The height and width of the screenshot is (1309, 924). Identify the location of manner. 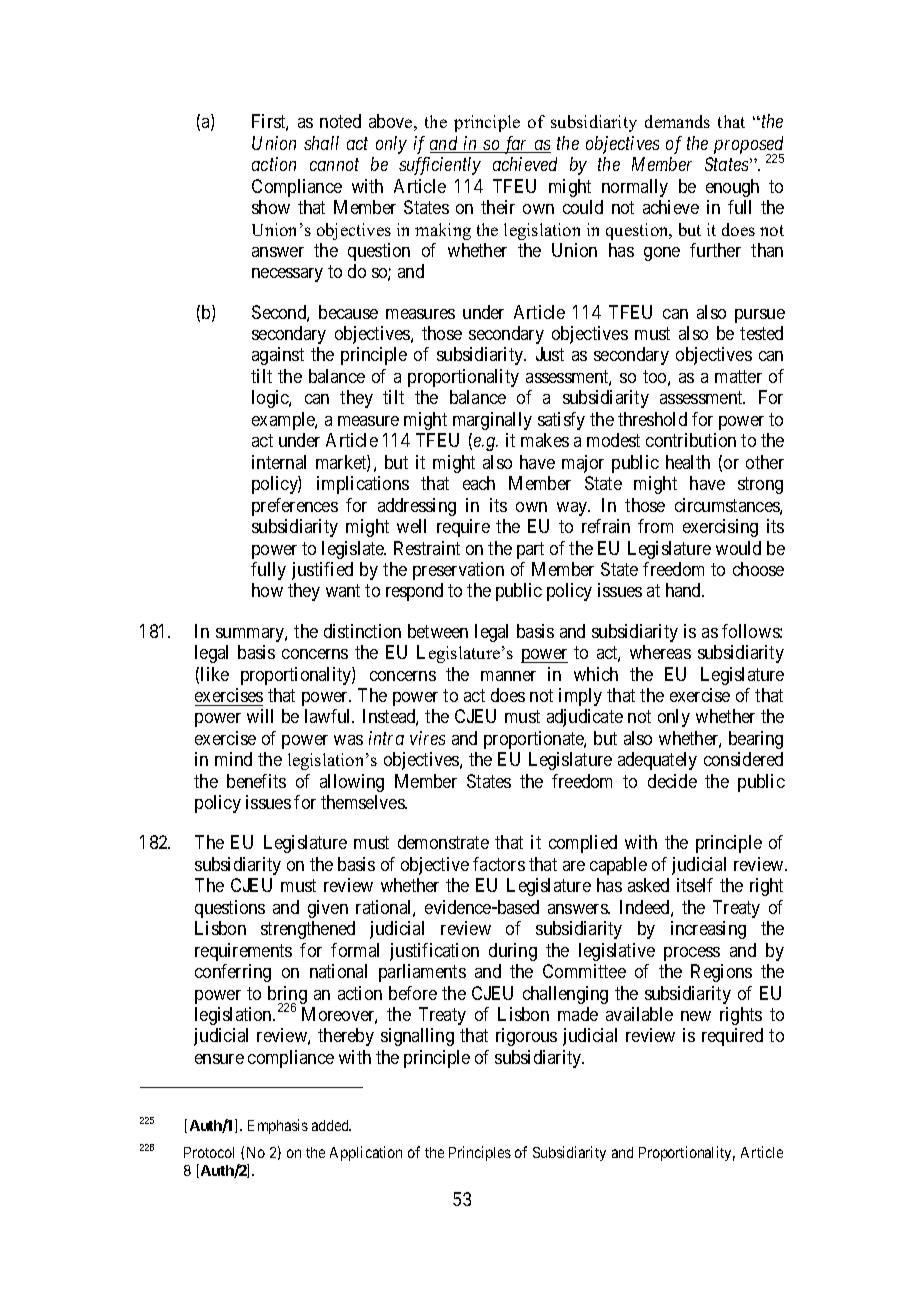
(508, 676).
